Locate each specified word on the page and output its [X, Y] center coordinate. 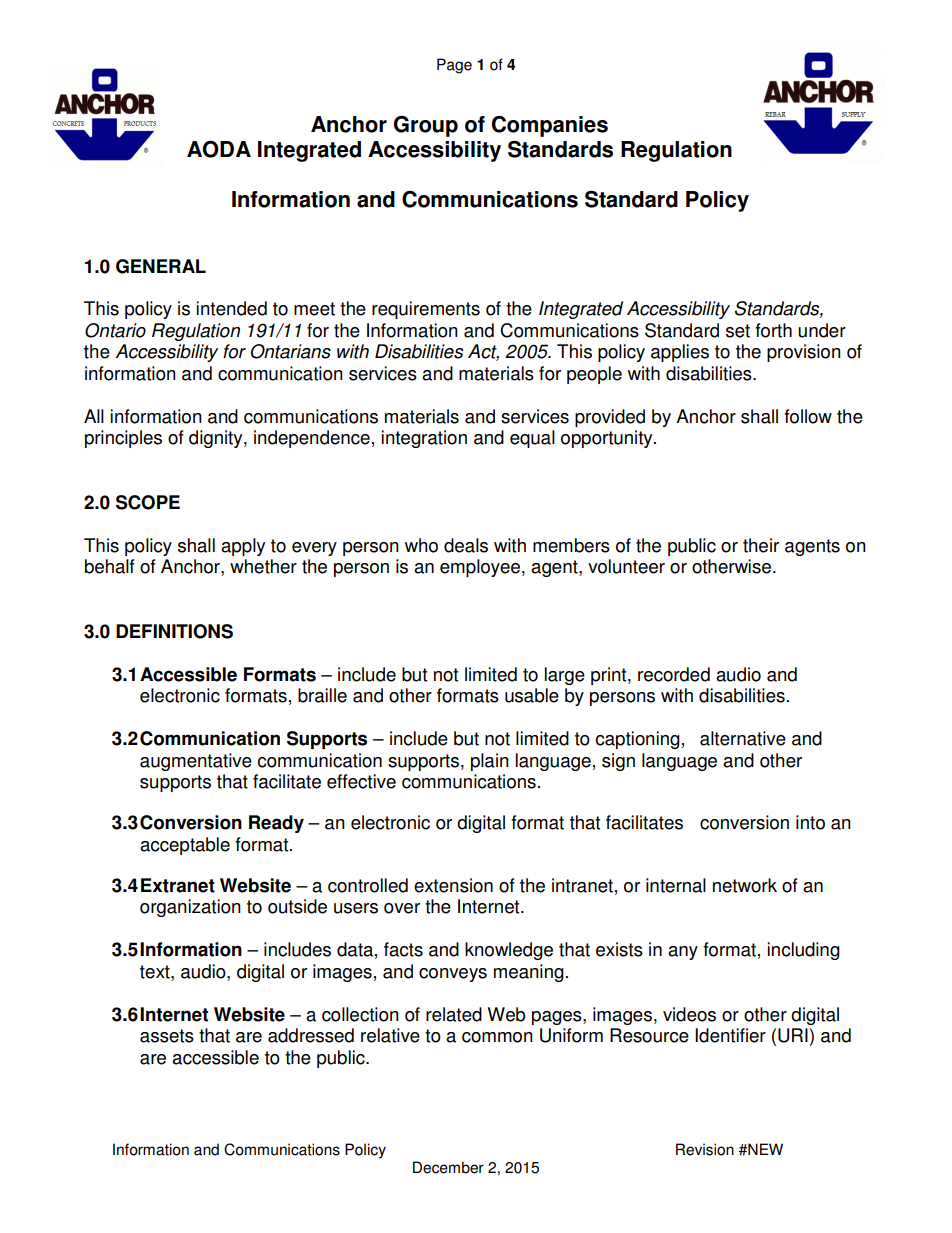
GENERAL [161, 266]
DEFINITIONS [174, 631]
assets [167, 1036]
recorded [674, 674]
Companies [550, 126]
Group [426, 126]
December [448, 1167]
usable [532, 695]
